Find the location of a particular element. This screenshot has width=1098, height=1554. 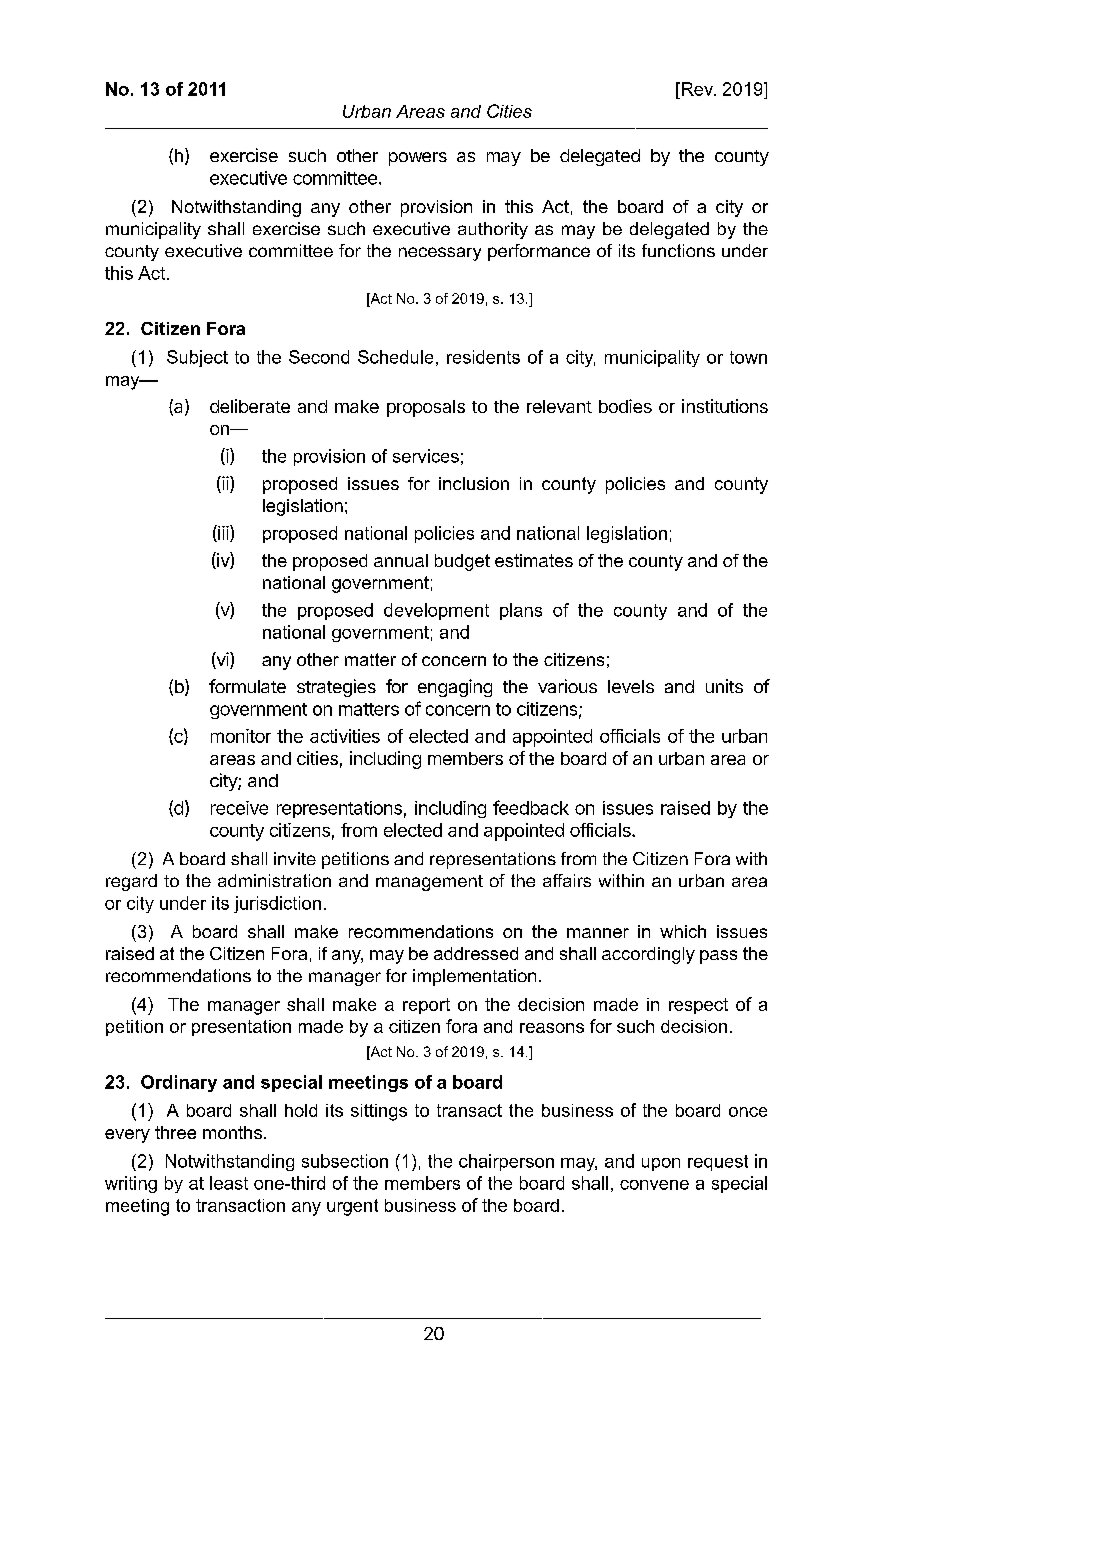

levels is located at coordinates (631, 686).
